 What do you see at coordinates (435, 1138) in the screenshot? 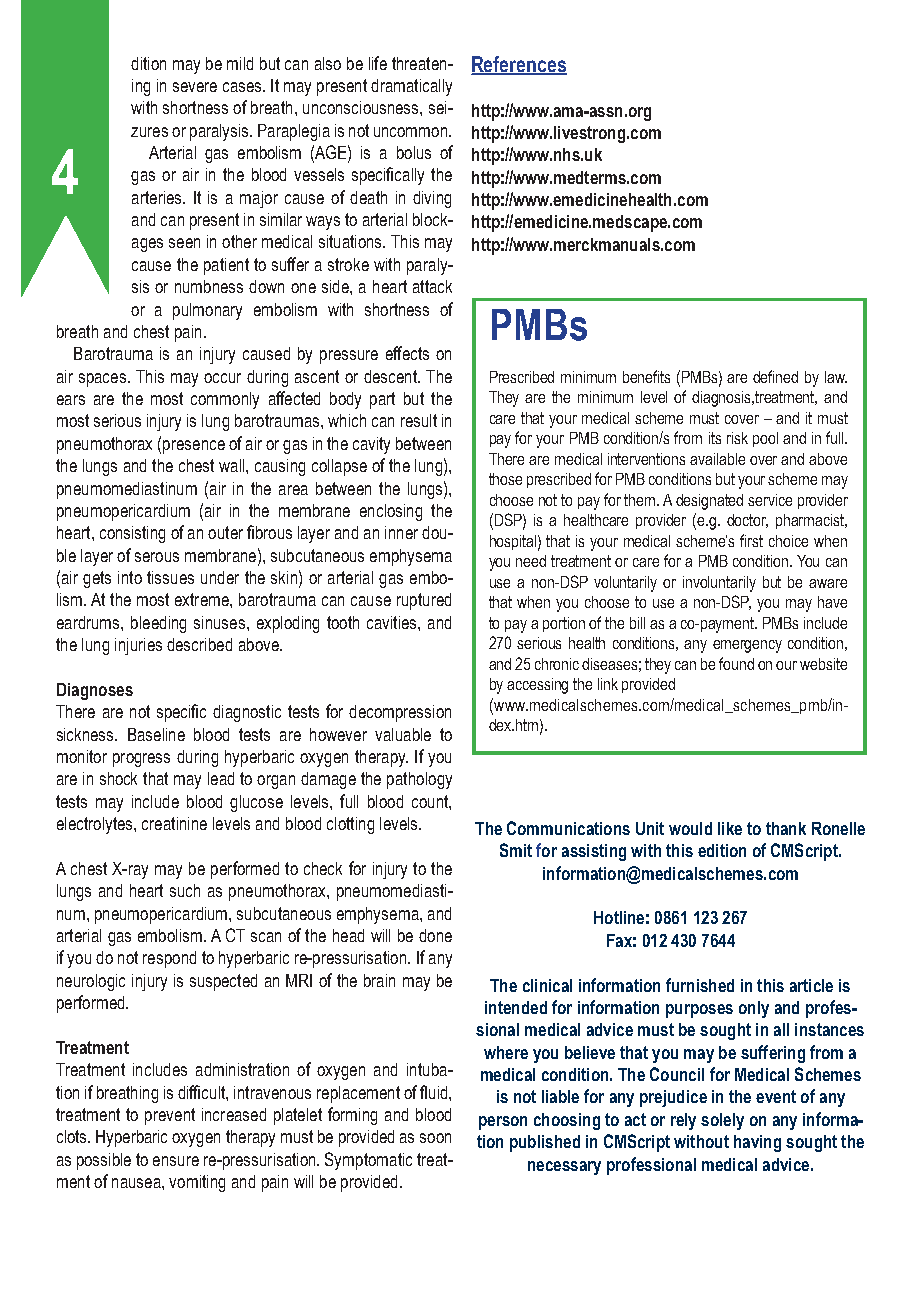
I see `soon` at bounding box center [435, 1138].
